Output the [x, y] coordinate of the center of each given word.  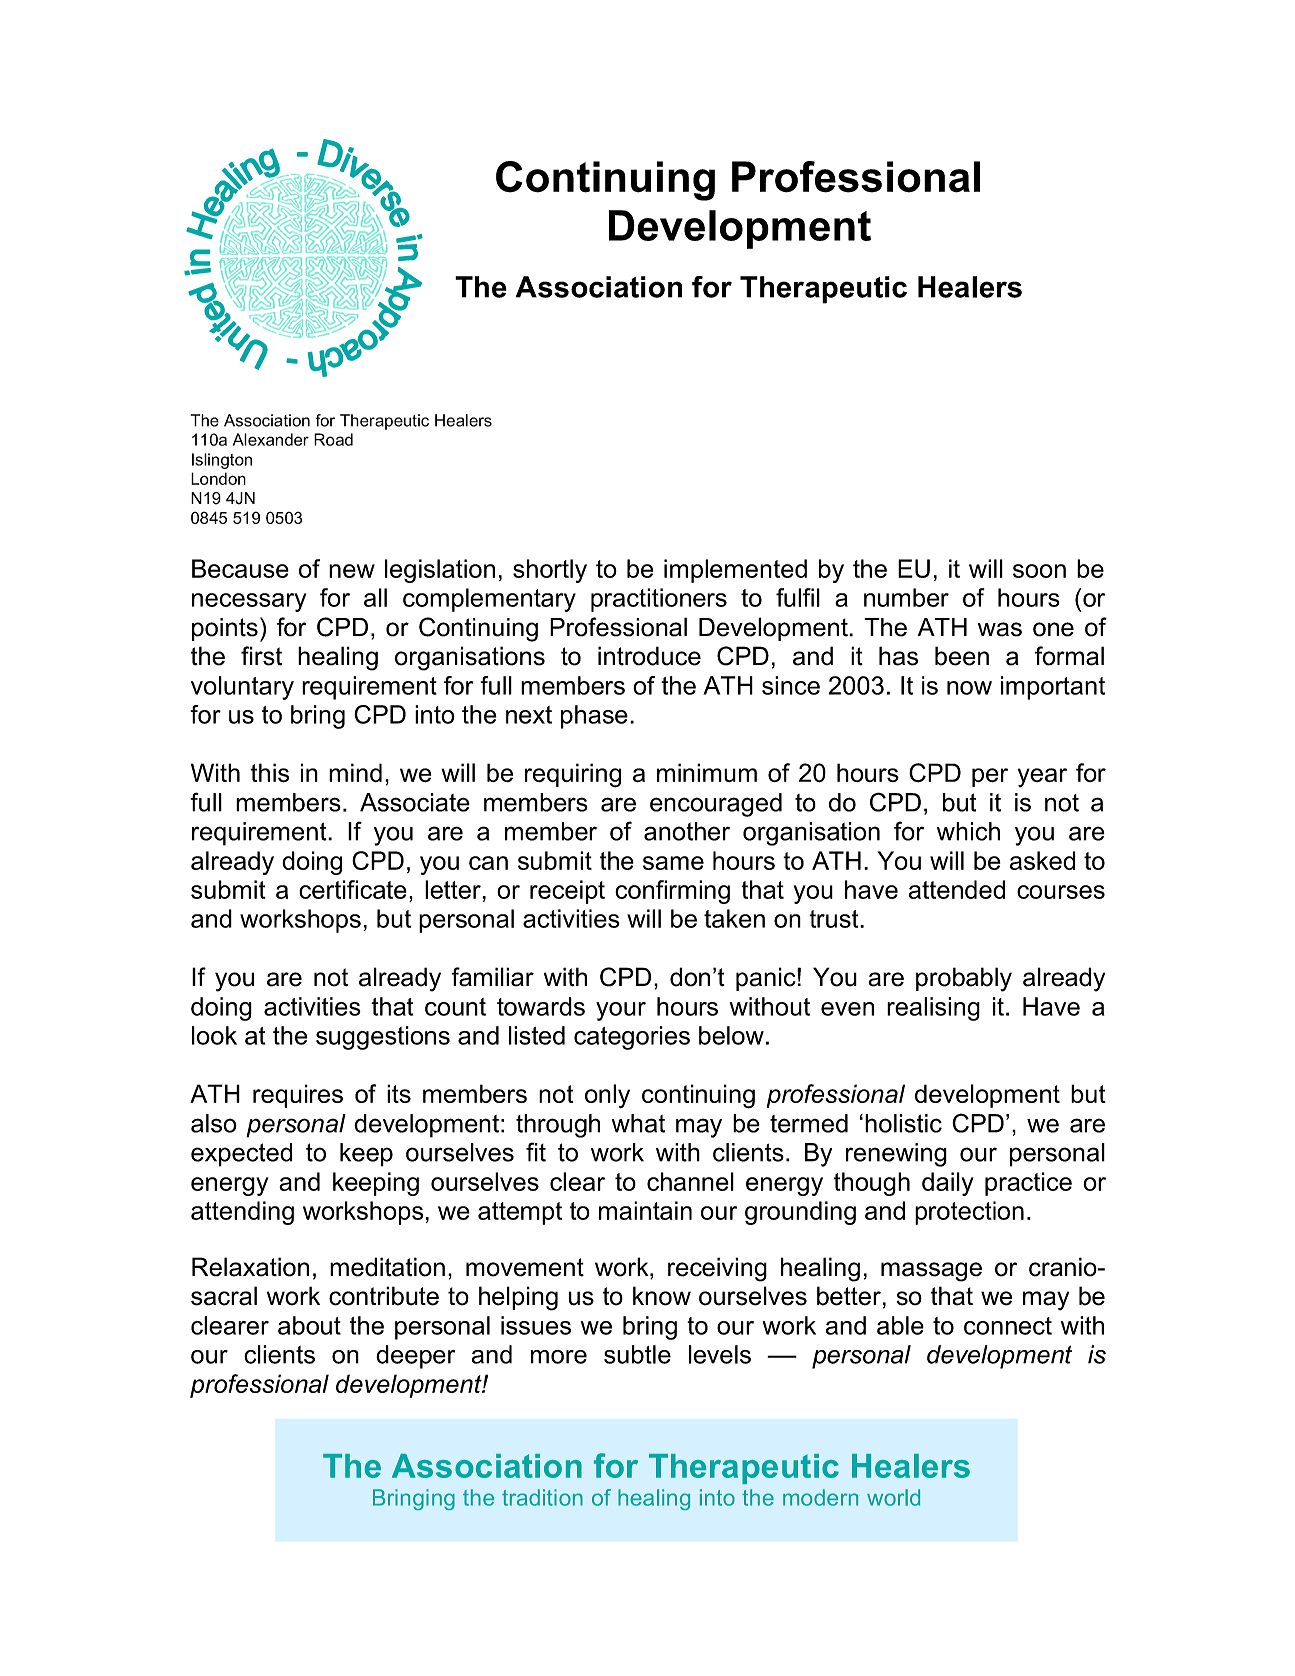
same [673, 863]
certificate [353, 889]
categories [632, 1038]
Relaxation [250, 1267]
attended [957, 889]
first [261, 656]
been [962, 656]
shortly [550, 571]
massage [931, 1272]
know [662, 1296]
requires [298, 1096]
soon [1039, 571]
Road [333, 439]
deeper [415, 1357]
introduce [649, 656]
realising [933, 1009]
